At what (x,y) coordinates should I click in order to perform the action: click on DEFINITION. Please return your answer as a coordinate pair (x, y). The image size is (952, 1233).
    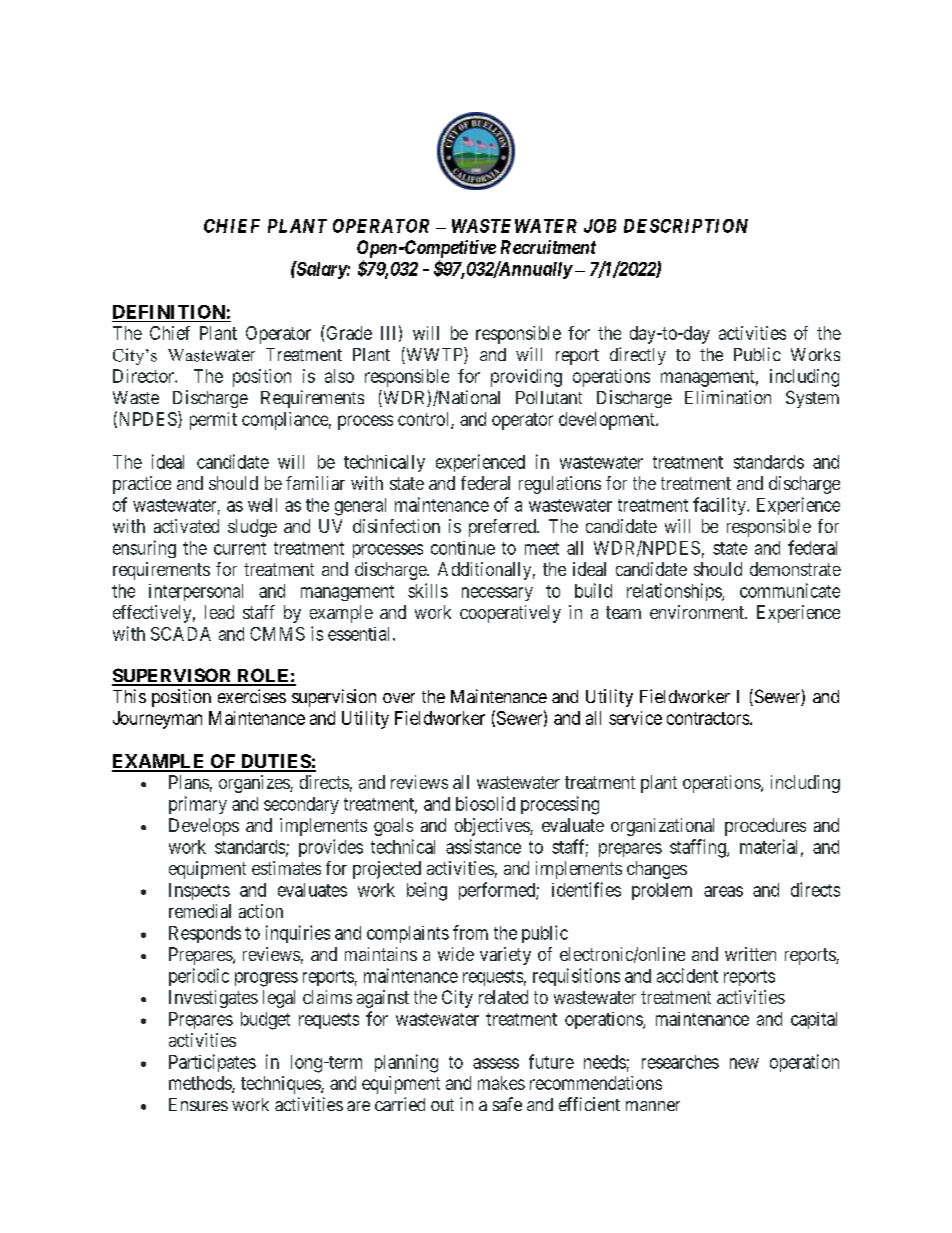
    Looking at the image, I should click on (169, 312).
